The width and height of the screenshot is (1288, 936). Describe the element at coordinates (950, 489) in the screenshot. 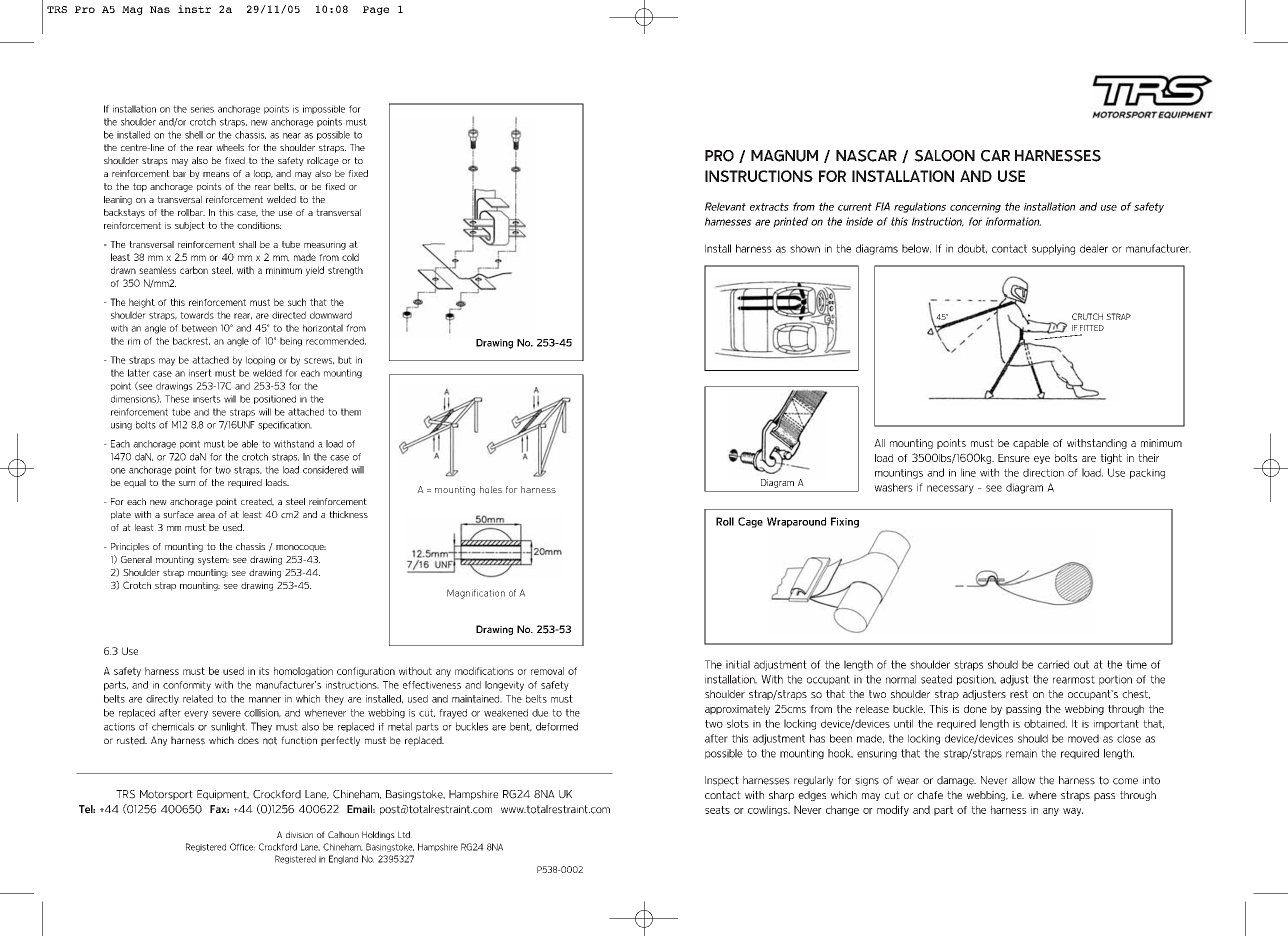

I see `necessary` at that location.
